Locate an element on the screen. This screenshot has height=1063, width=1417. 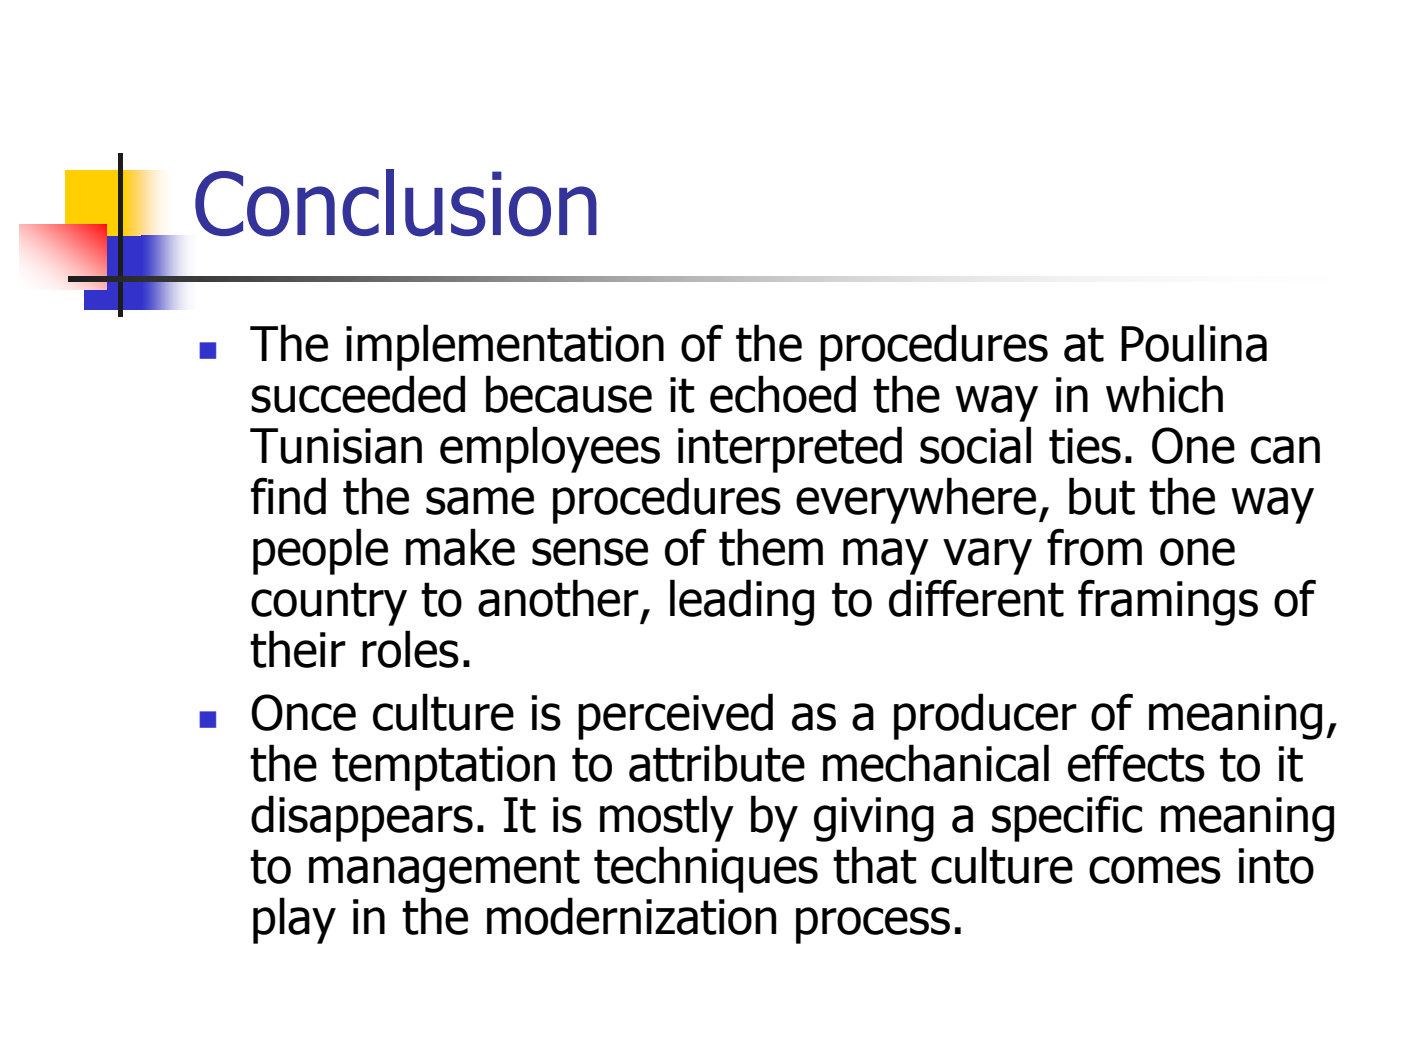
implementation is located at coordinates (505, 347).
